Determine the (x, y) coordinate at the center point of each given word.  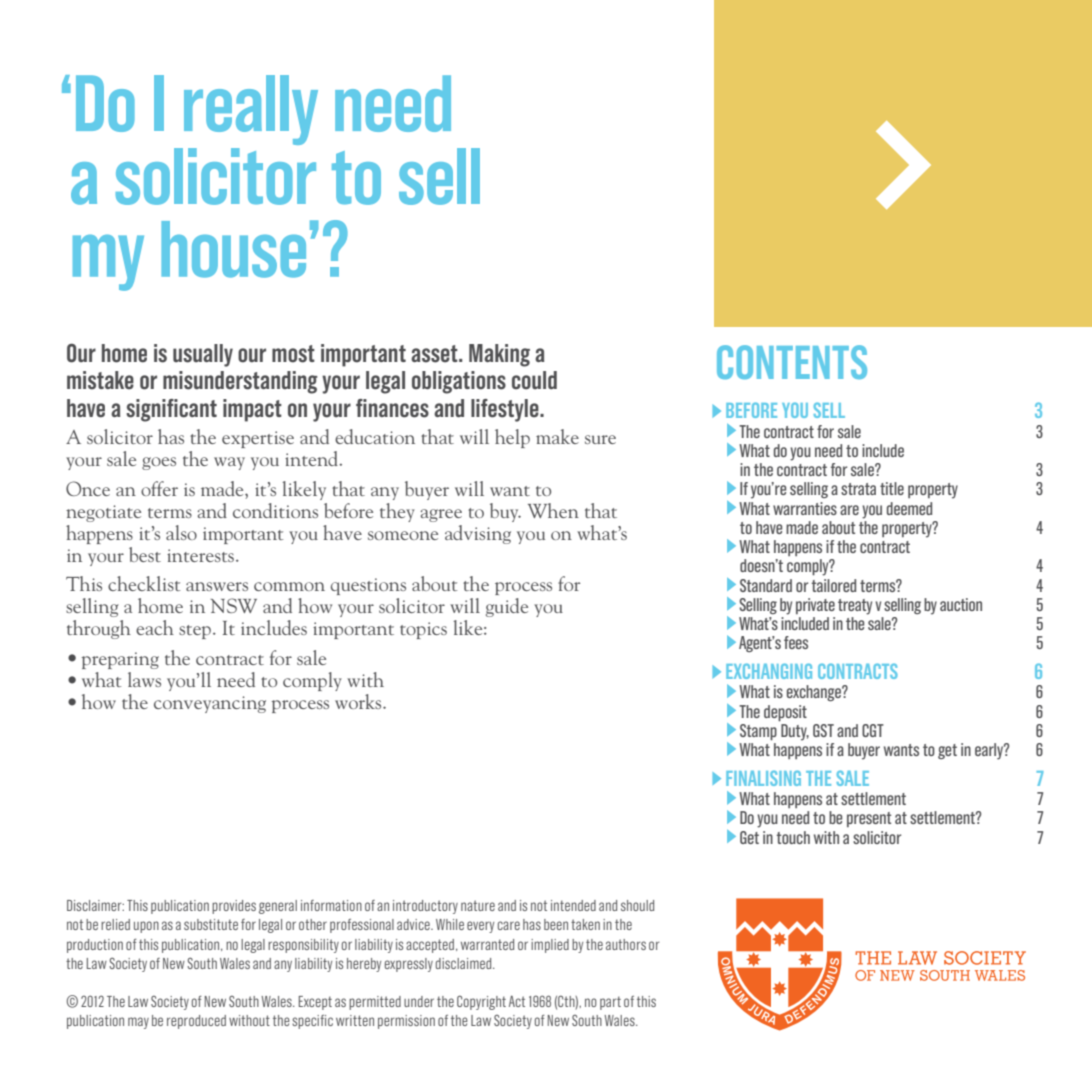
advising (478, 534)
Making (499, 355)
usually (203, 355)
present (869, 819)
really (251, 110)
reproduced (196, 1022)
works (359, 701)
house (233, 249)
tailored (833, 585)
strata (858, 489)
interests (202, 555)
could (534, 380)
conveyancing (210, 704)
